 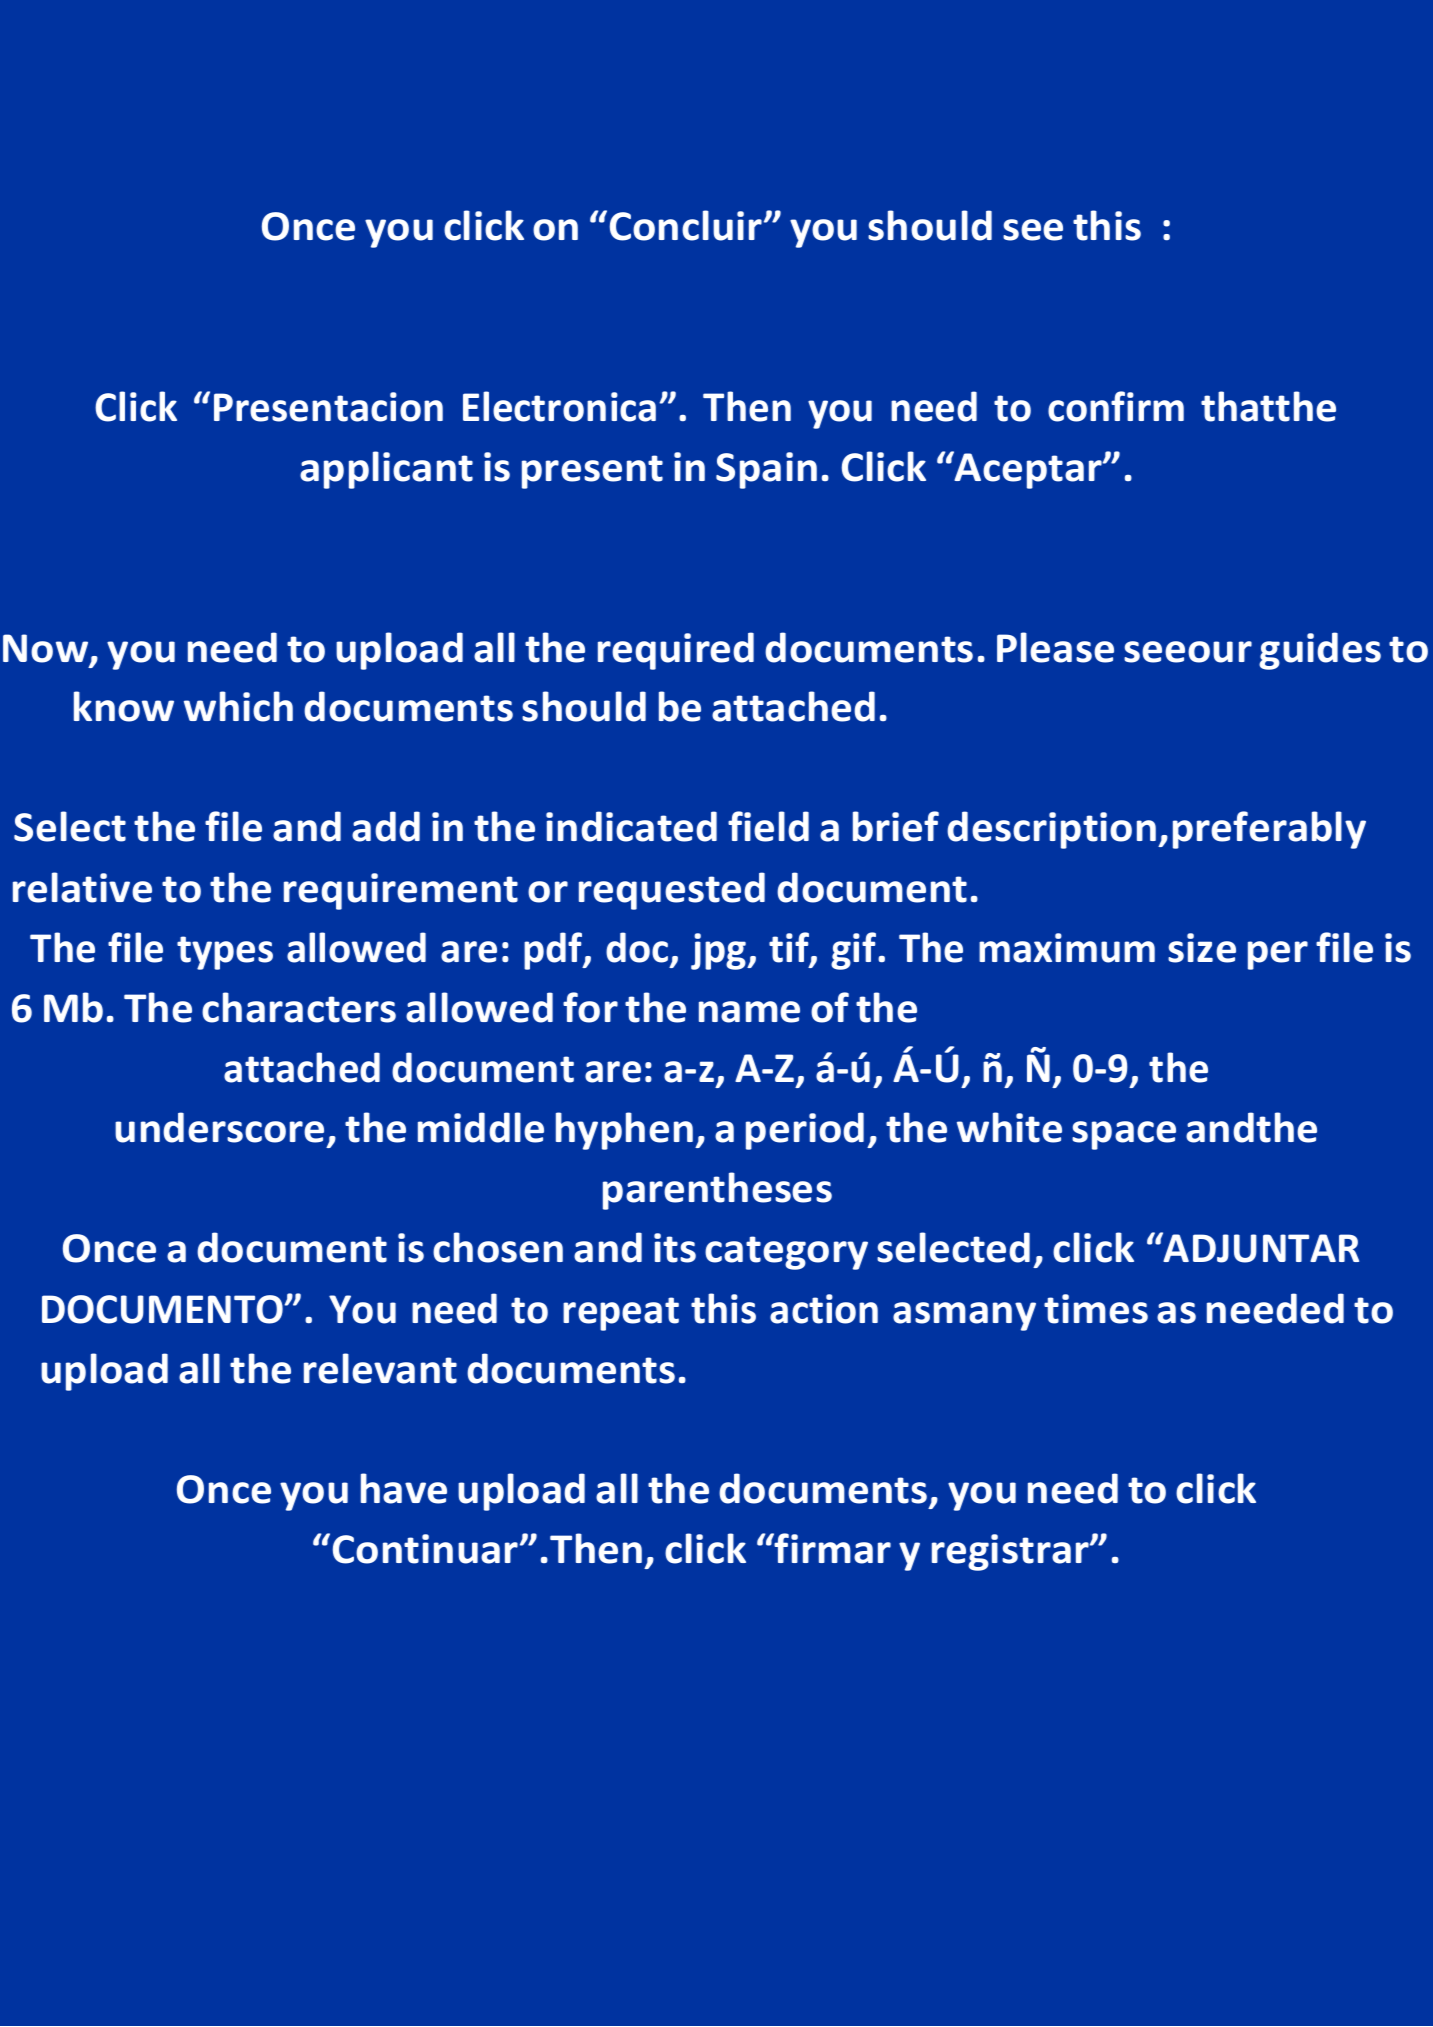 What do you see at coordinates (380, 1368) in the screenshot?
I see `relevant` at bounding box center [380, 1368].
